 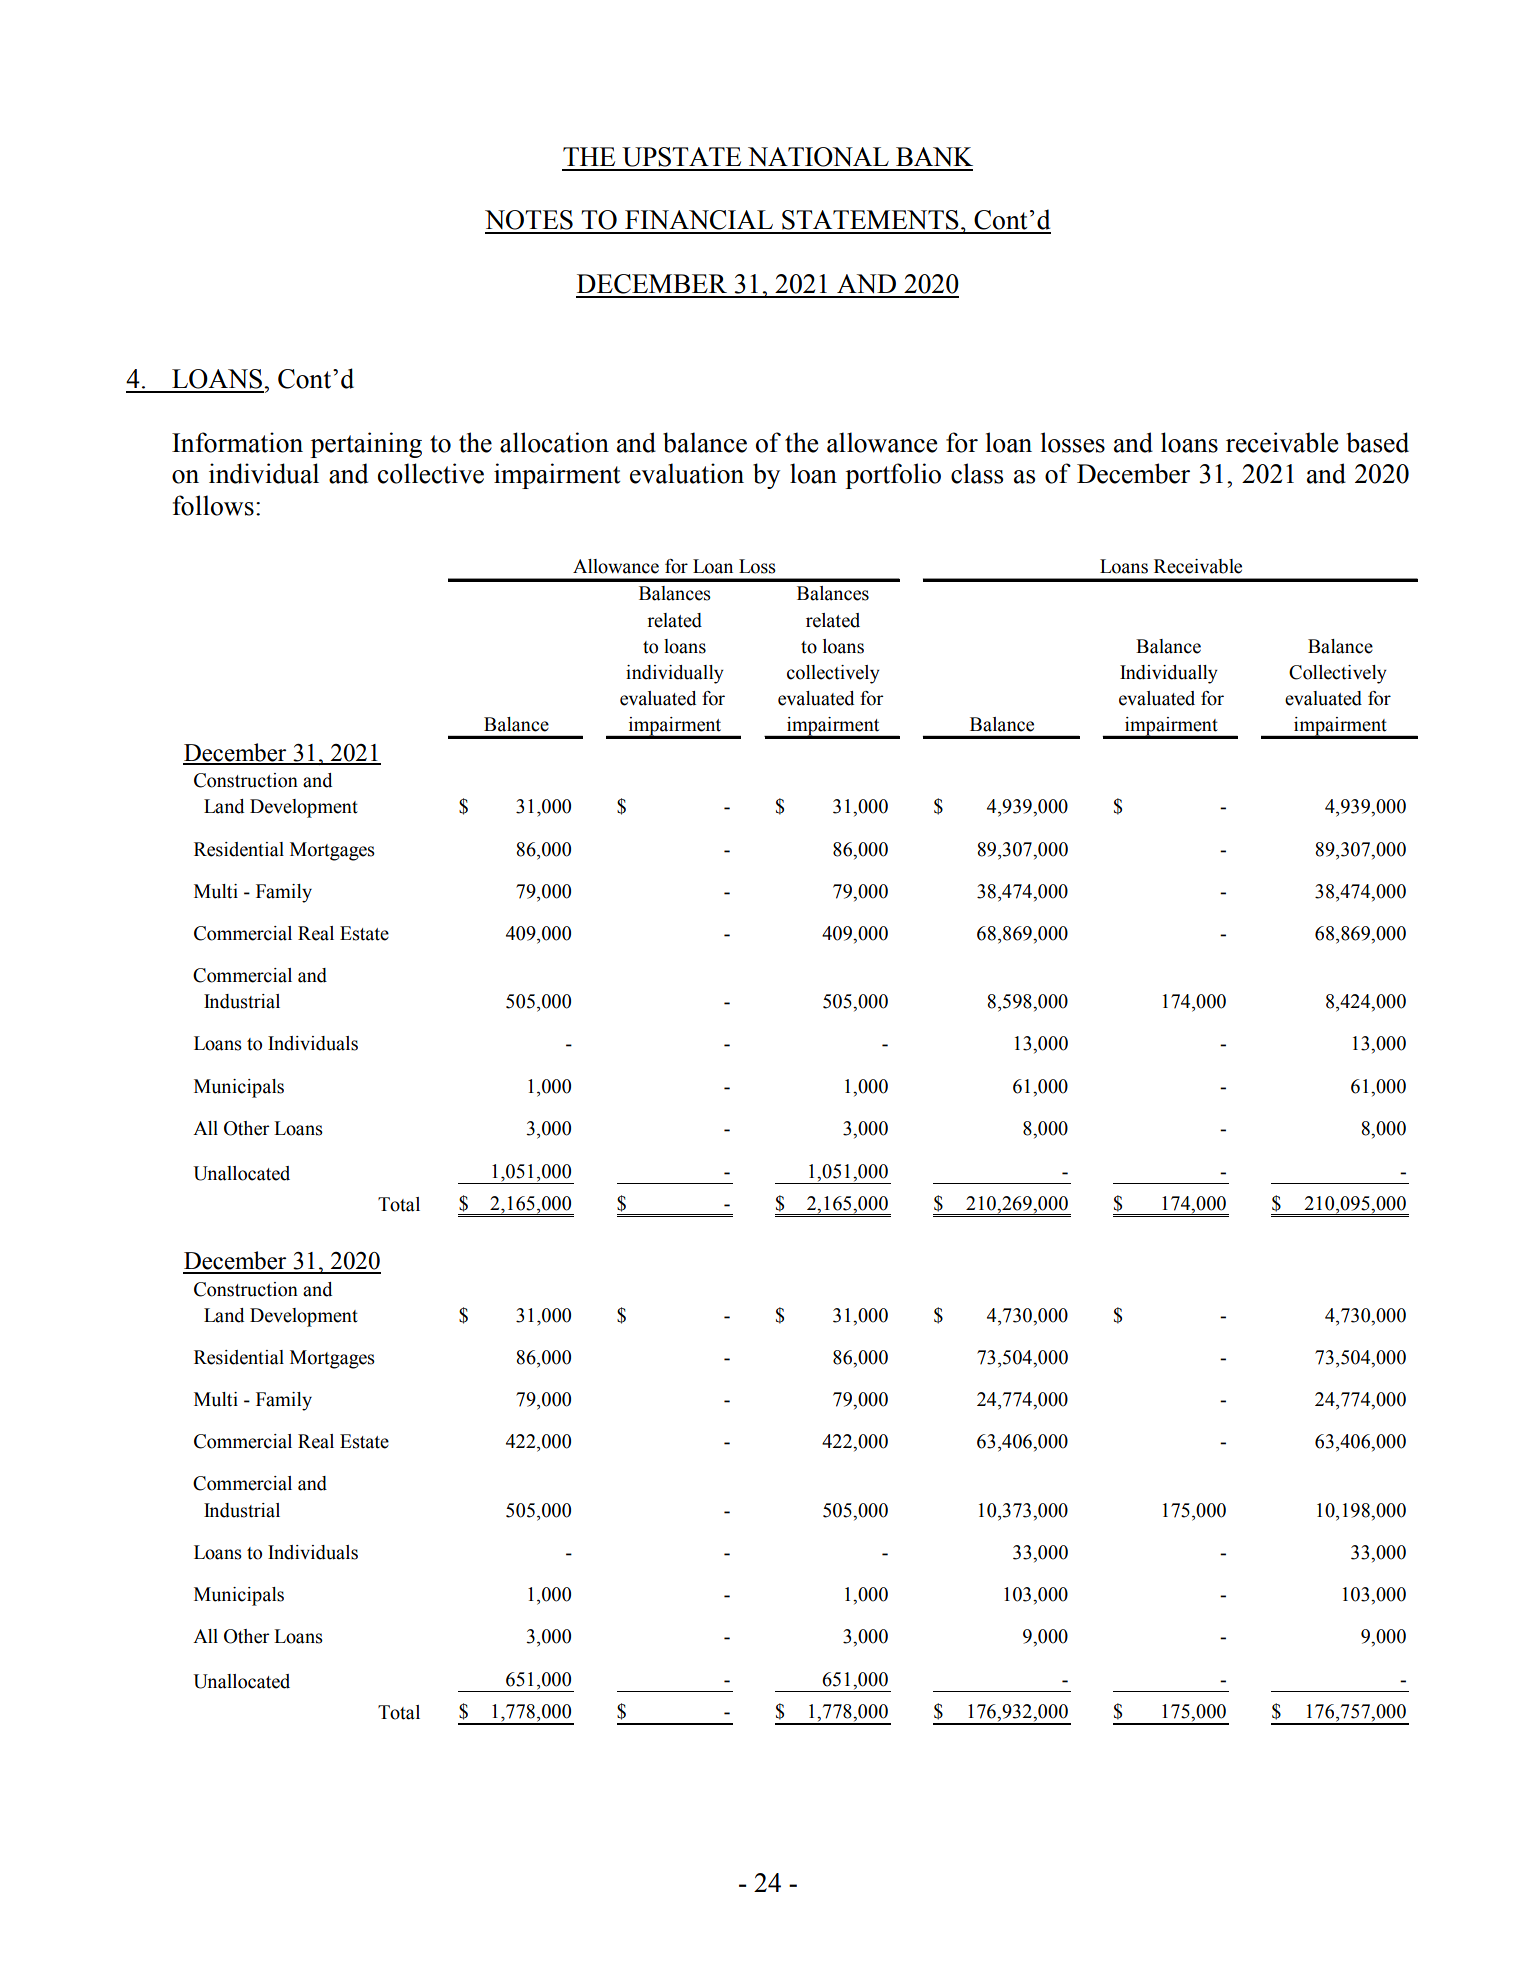 What do you see at coordinates (893, 476) in the screenshot?
I see `portfolio` at bounding box center [893, 476].
